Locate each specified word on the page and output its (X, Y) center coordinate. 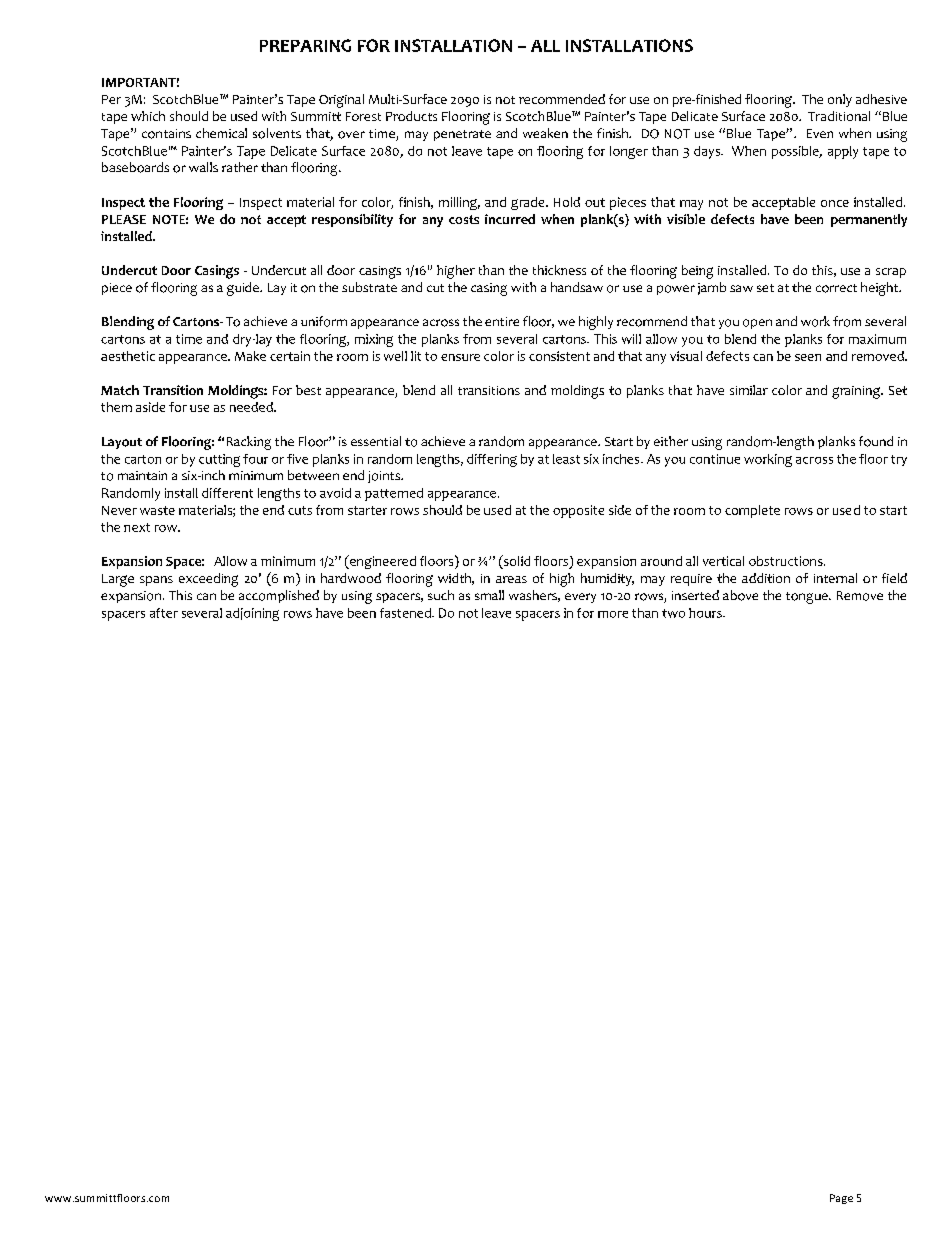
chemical (221, 133)
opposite (578, 511)
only (840, 100)
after (164, 613)
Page (841, 1199)
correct (836, 288)
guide (244, 289)
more (613, 614)
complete (752, 511)
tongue (808, 598)
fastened (406, 613)
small (489, 595)
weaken (545, 133)
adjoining (252, 614)
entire (502, 321)
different (227, 493)
